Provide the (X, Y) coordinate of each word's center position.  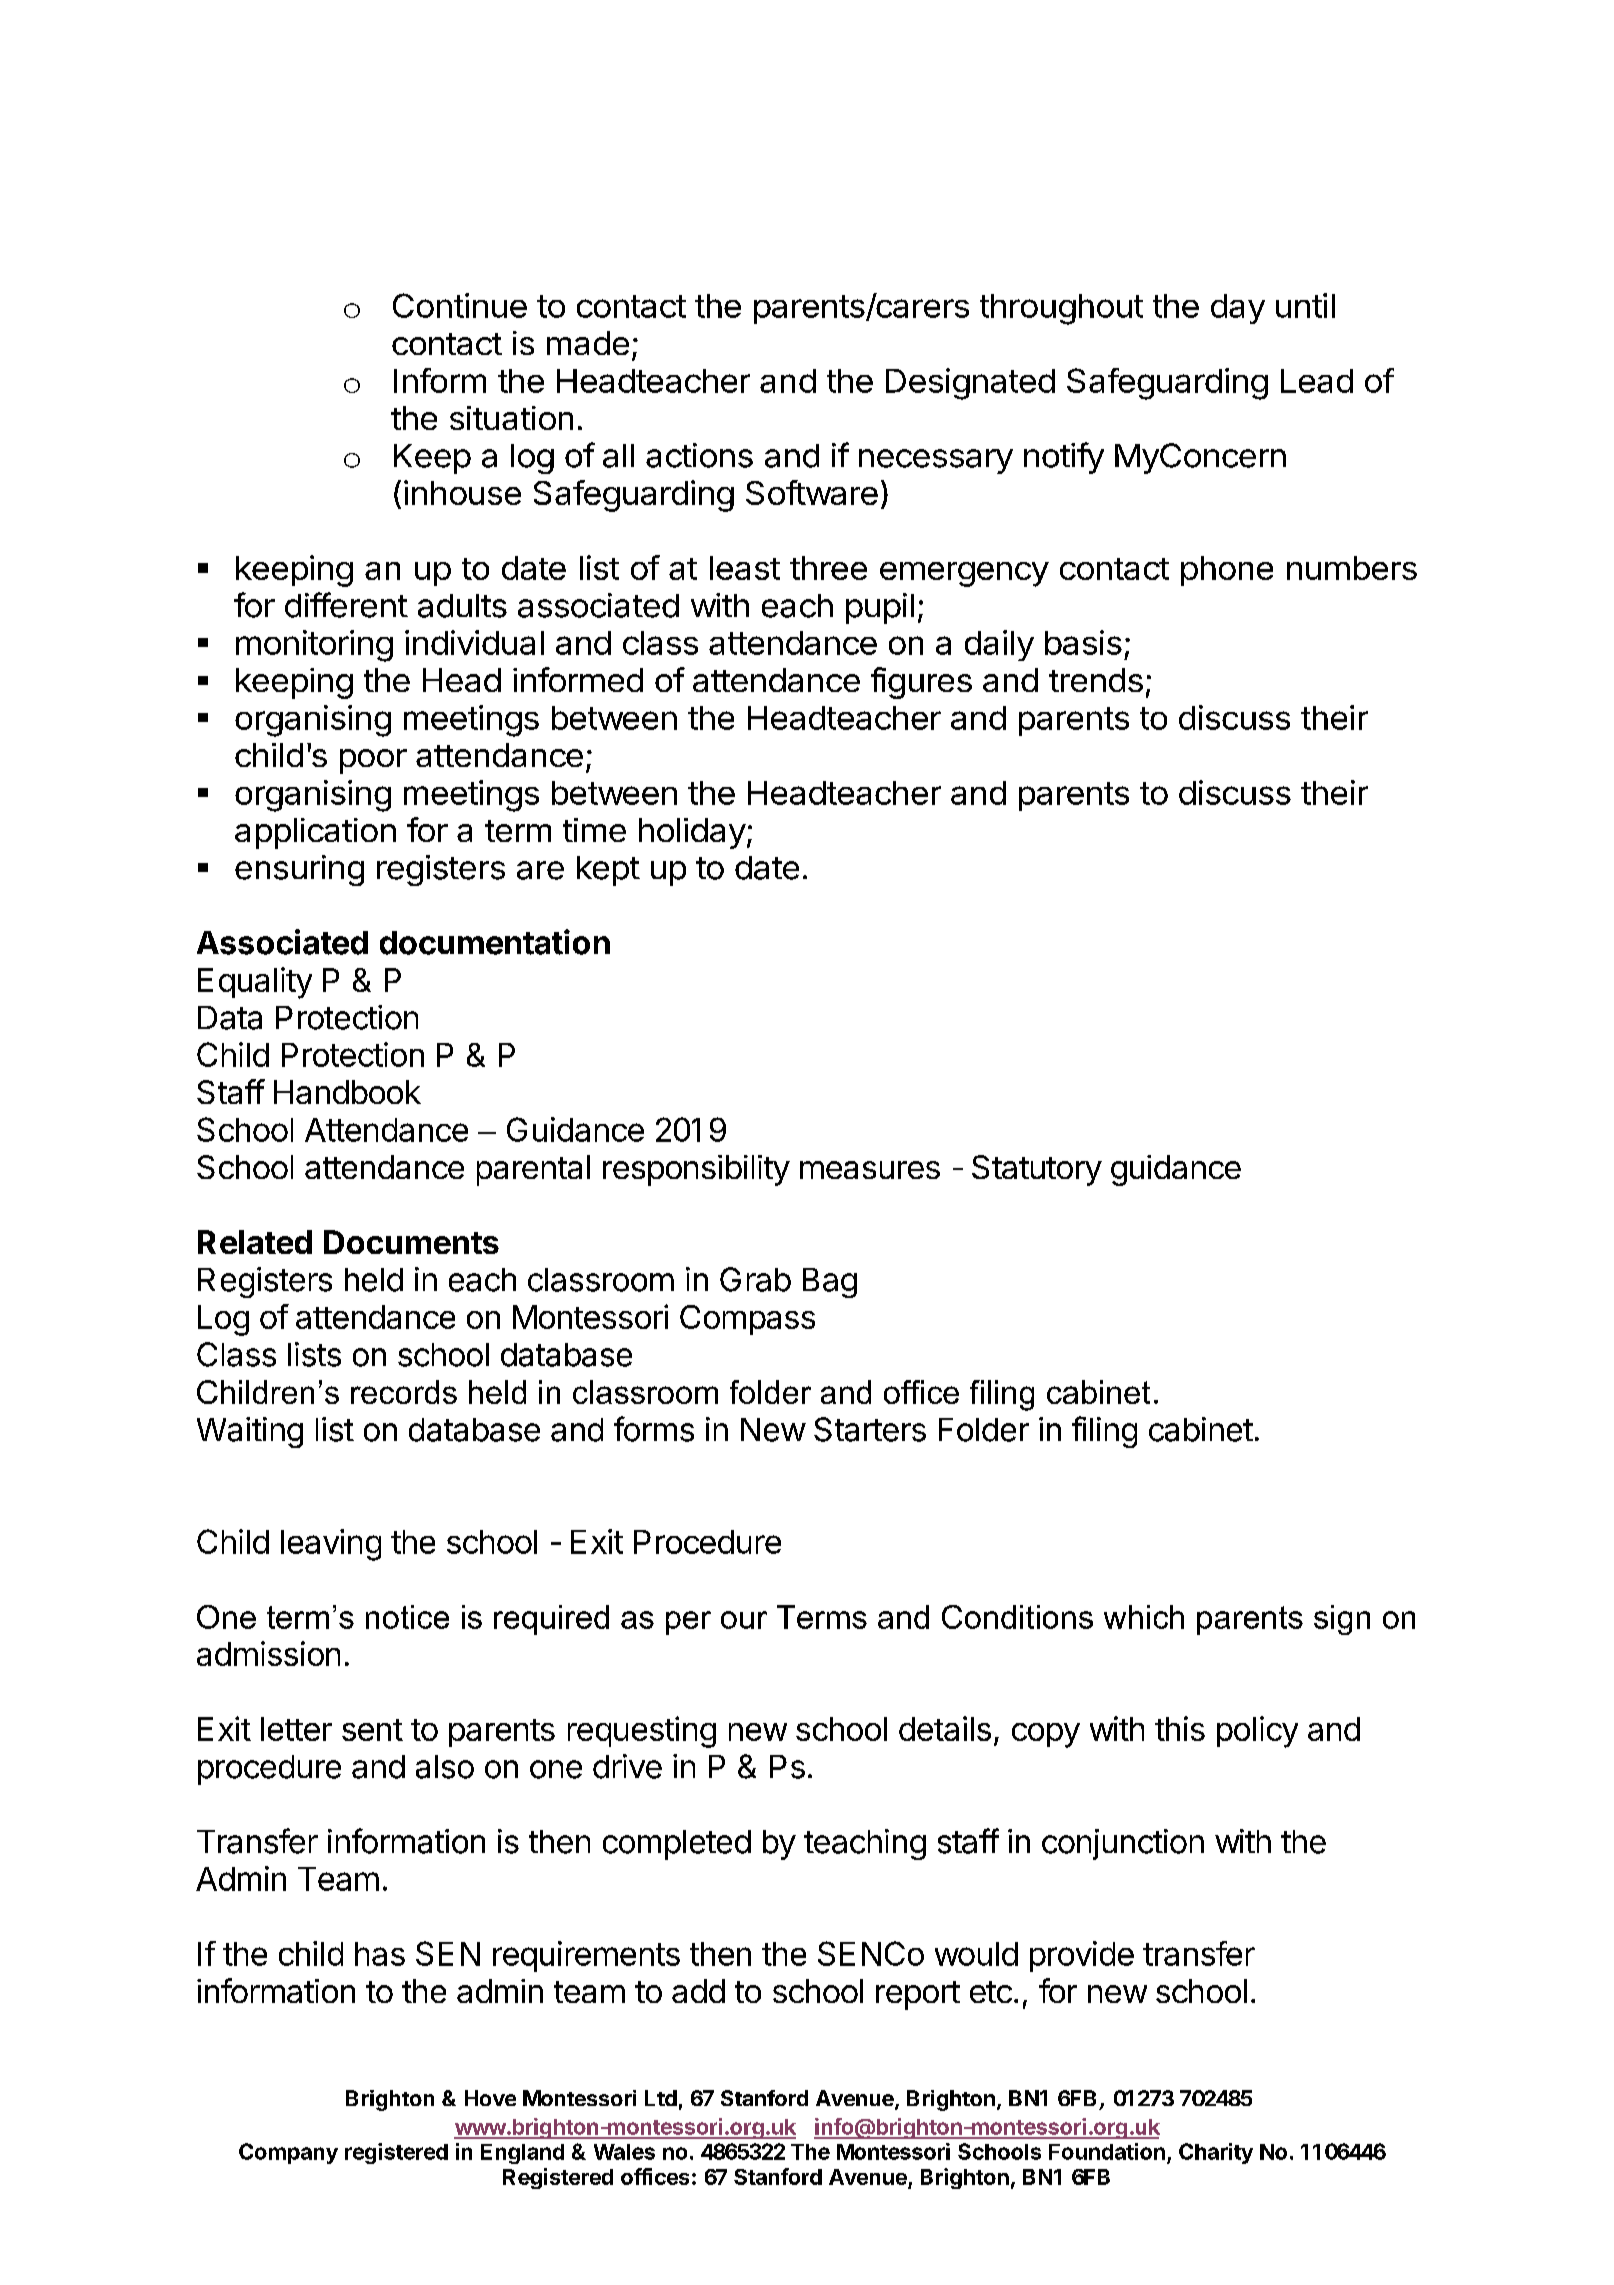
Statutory (1037, 1170)
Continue (460, 305)
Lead (1317, 381)
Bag (830, 1283)
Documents (411, 1242)
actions (699, 455)
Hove (490, 2098)
